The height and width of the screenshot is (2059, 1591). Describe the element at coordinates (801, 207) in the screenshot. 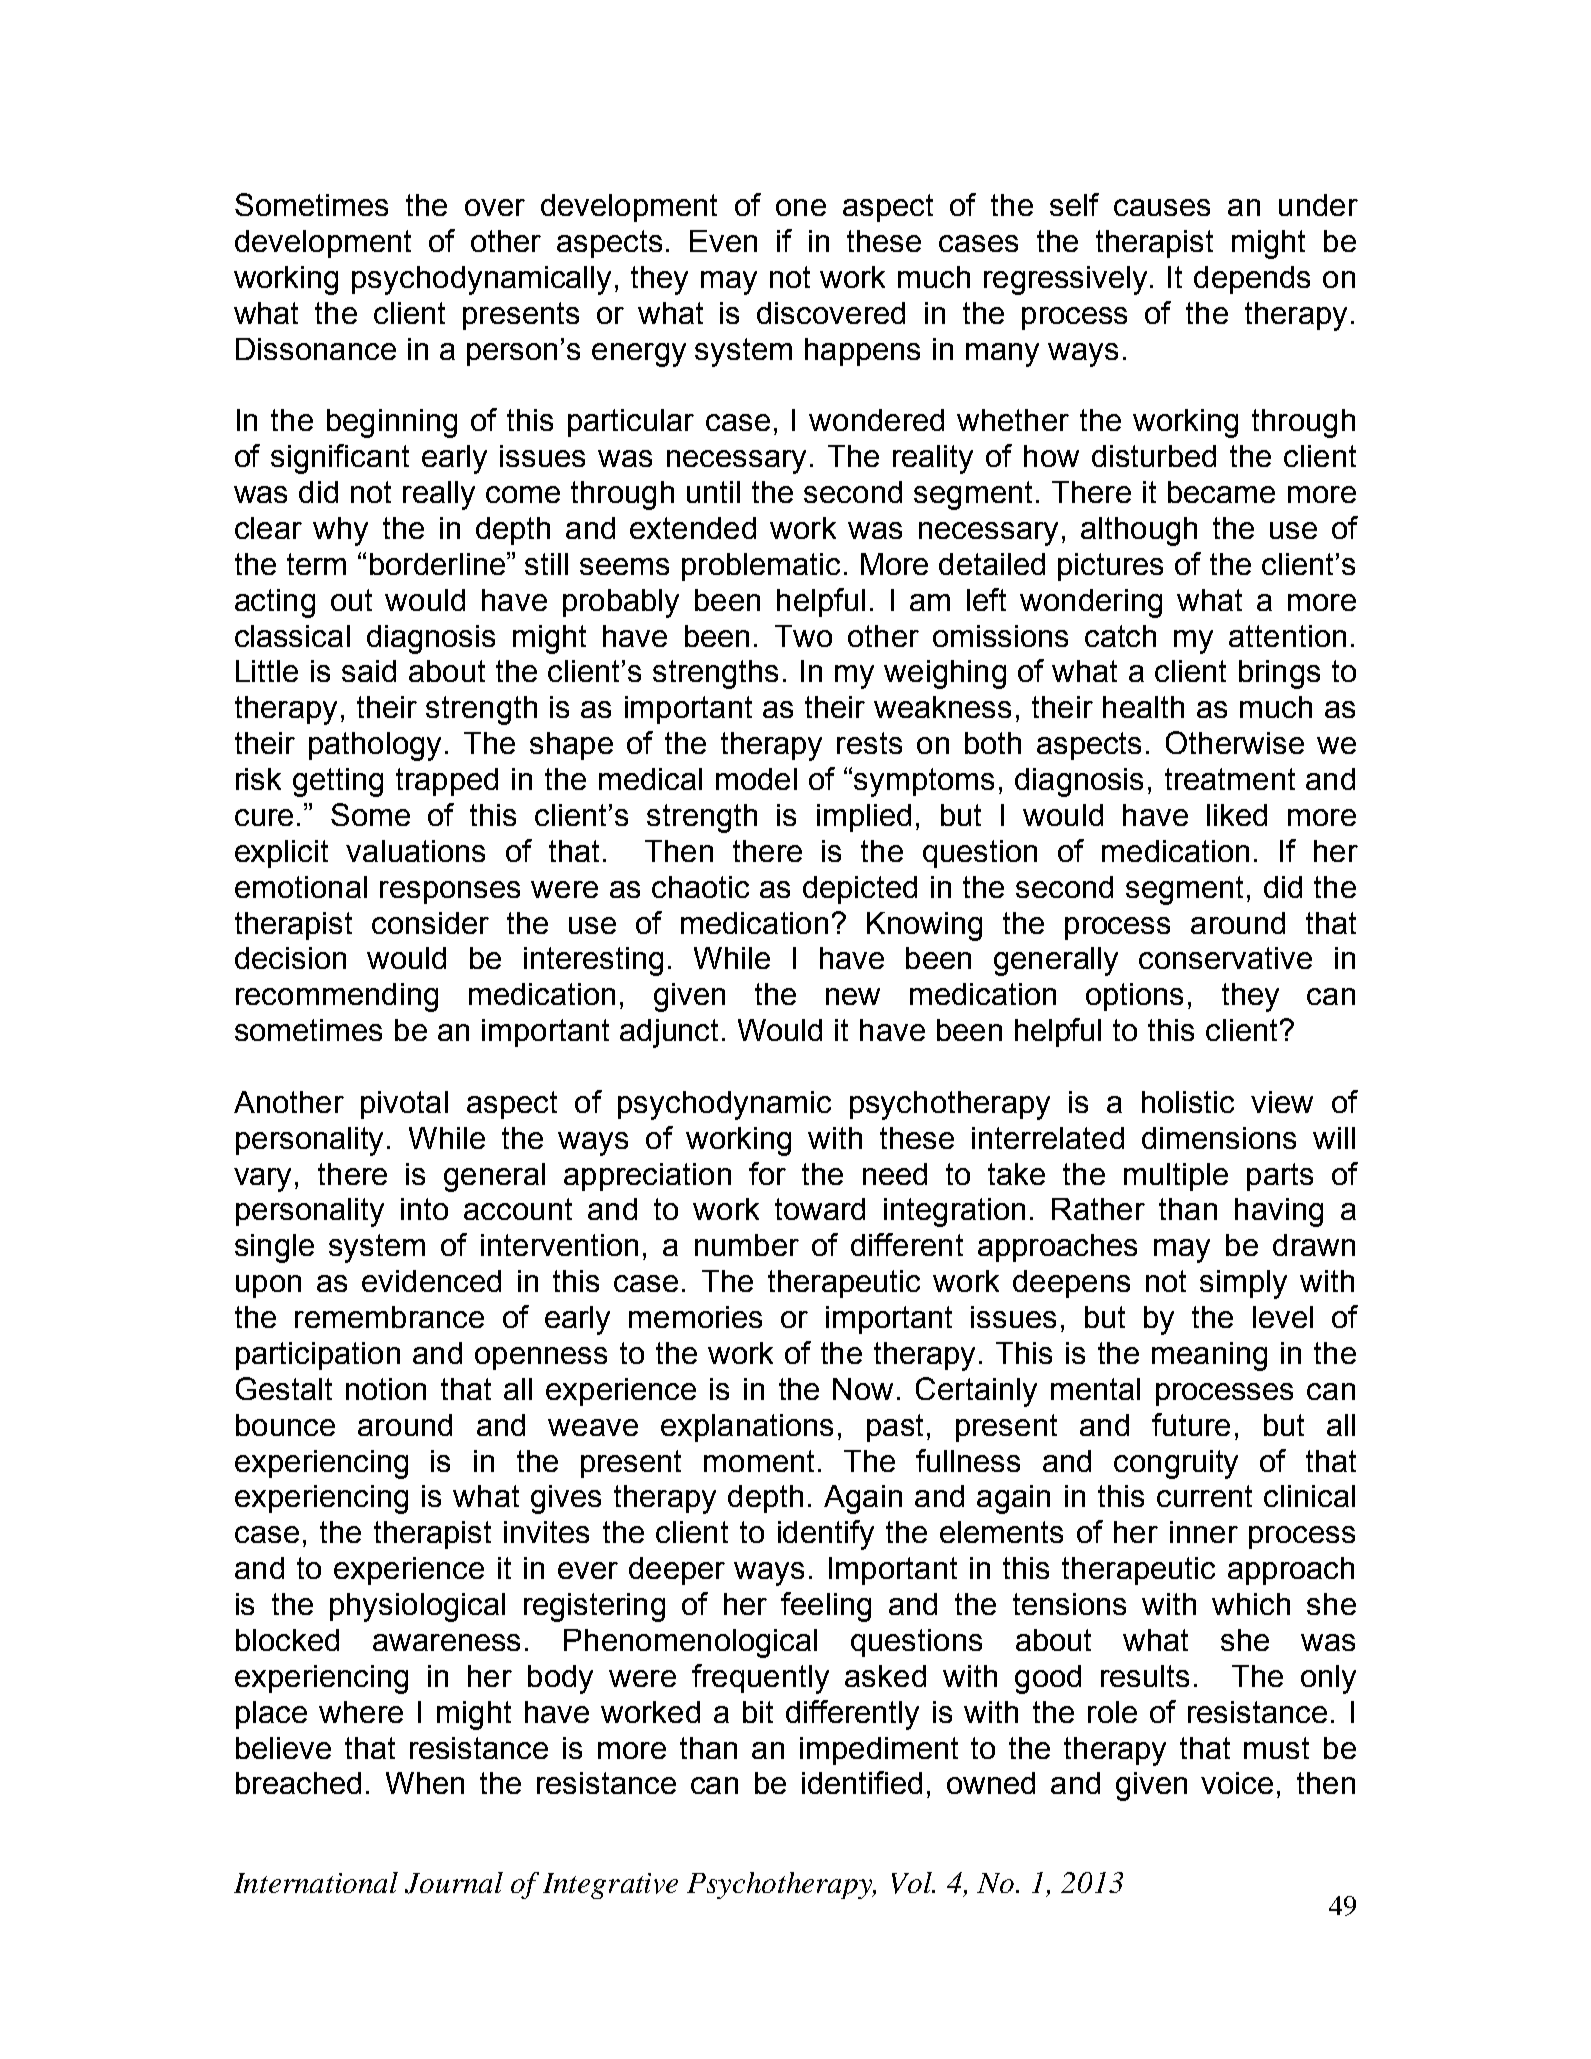

I see `one` at that location.
